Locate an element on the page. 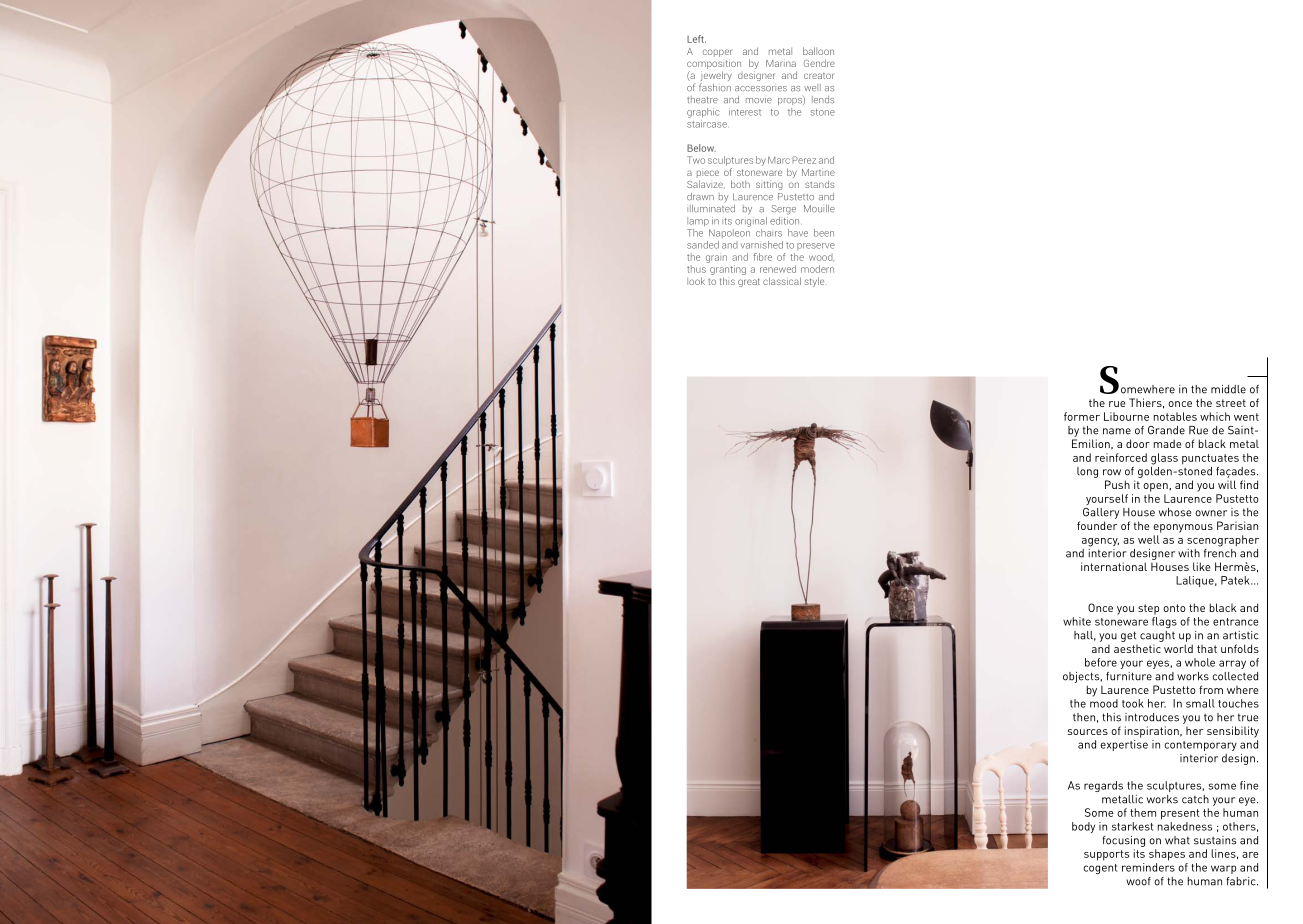  body is located at coordinates (1083, 827).
